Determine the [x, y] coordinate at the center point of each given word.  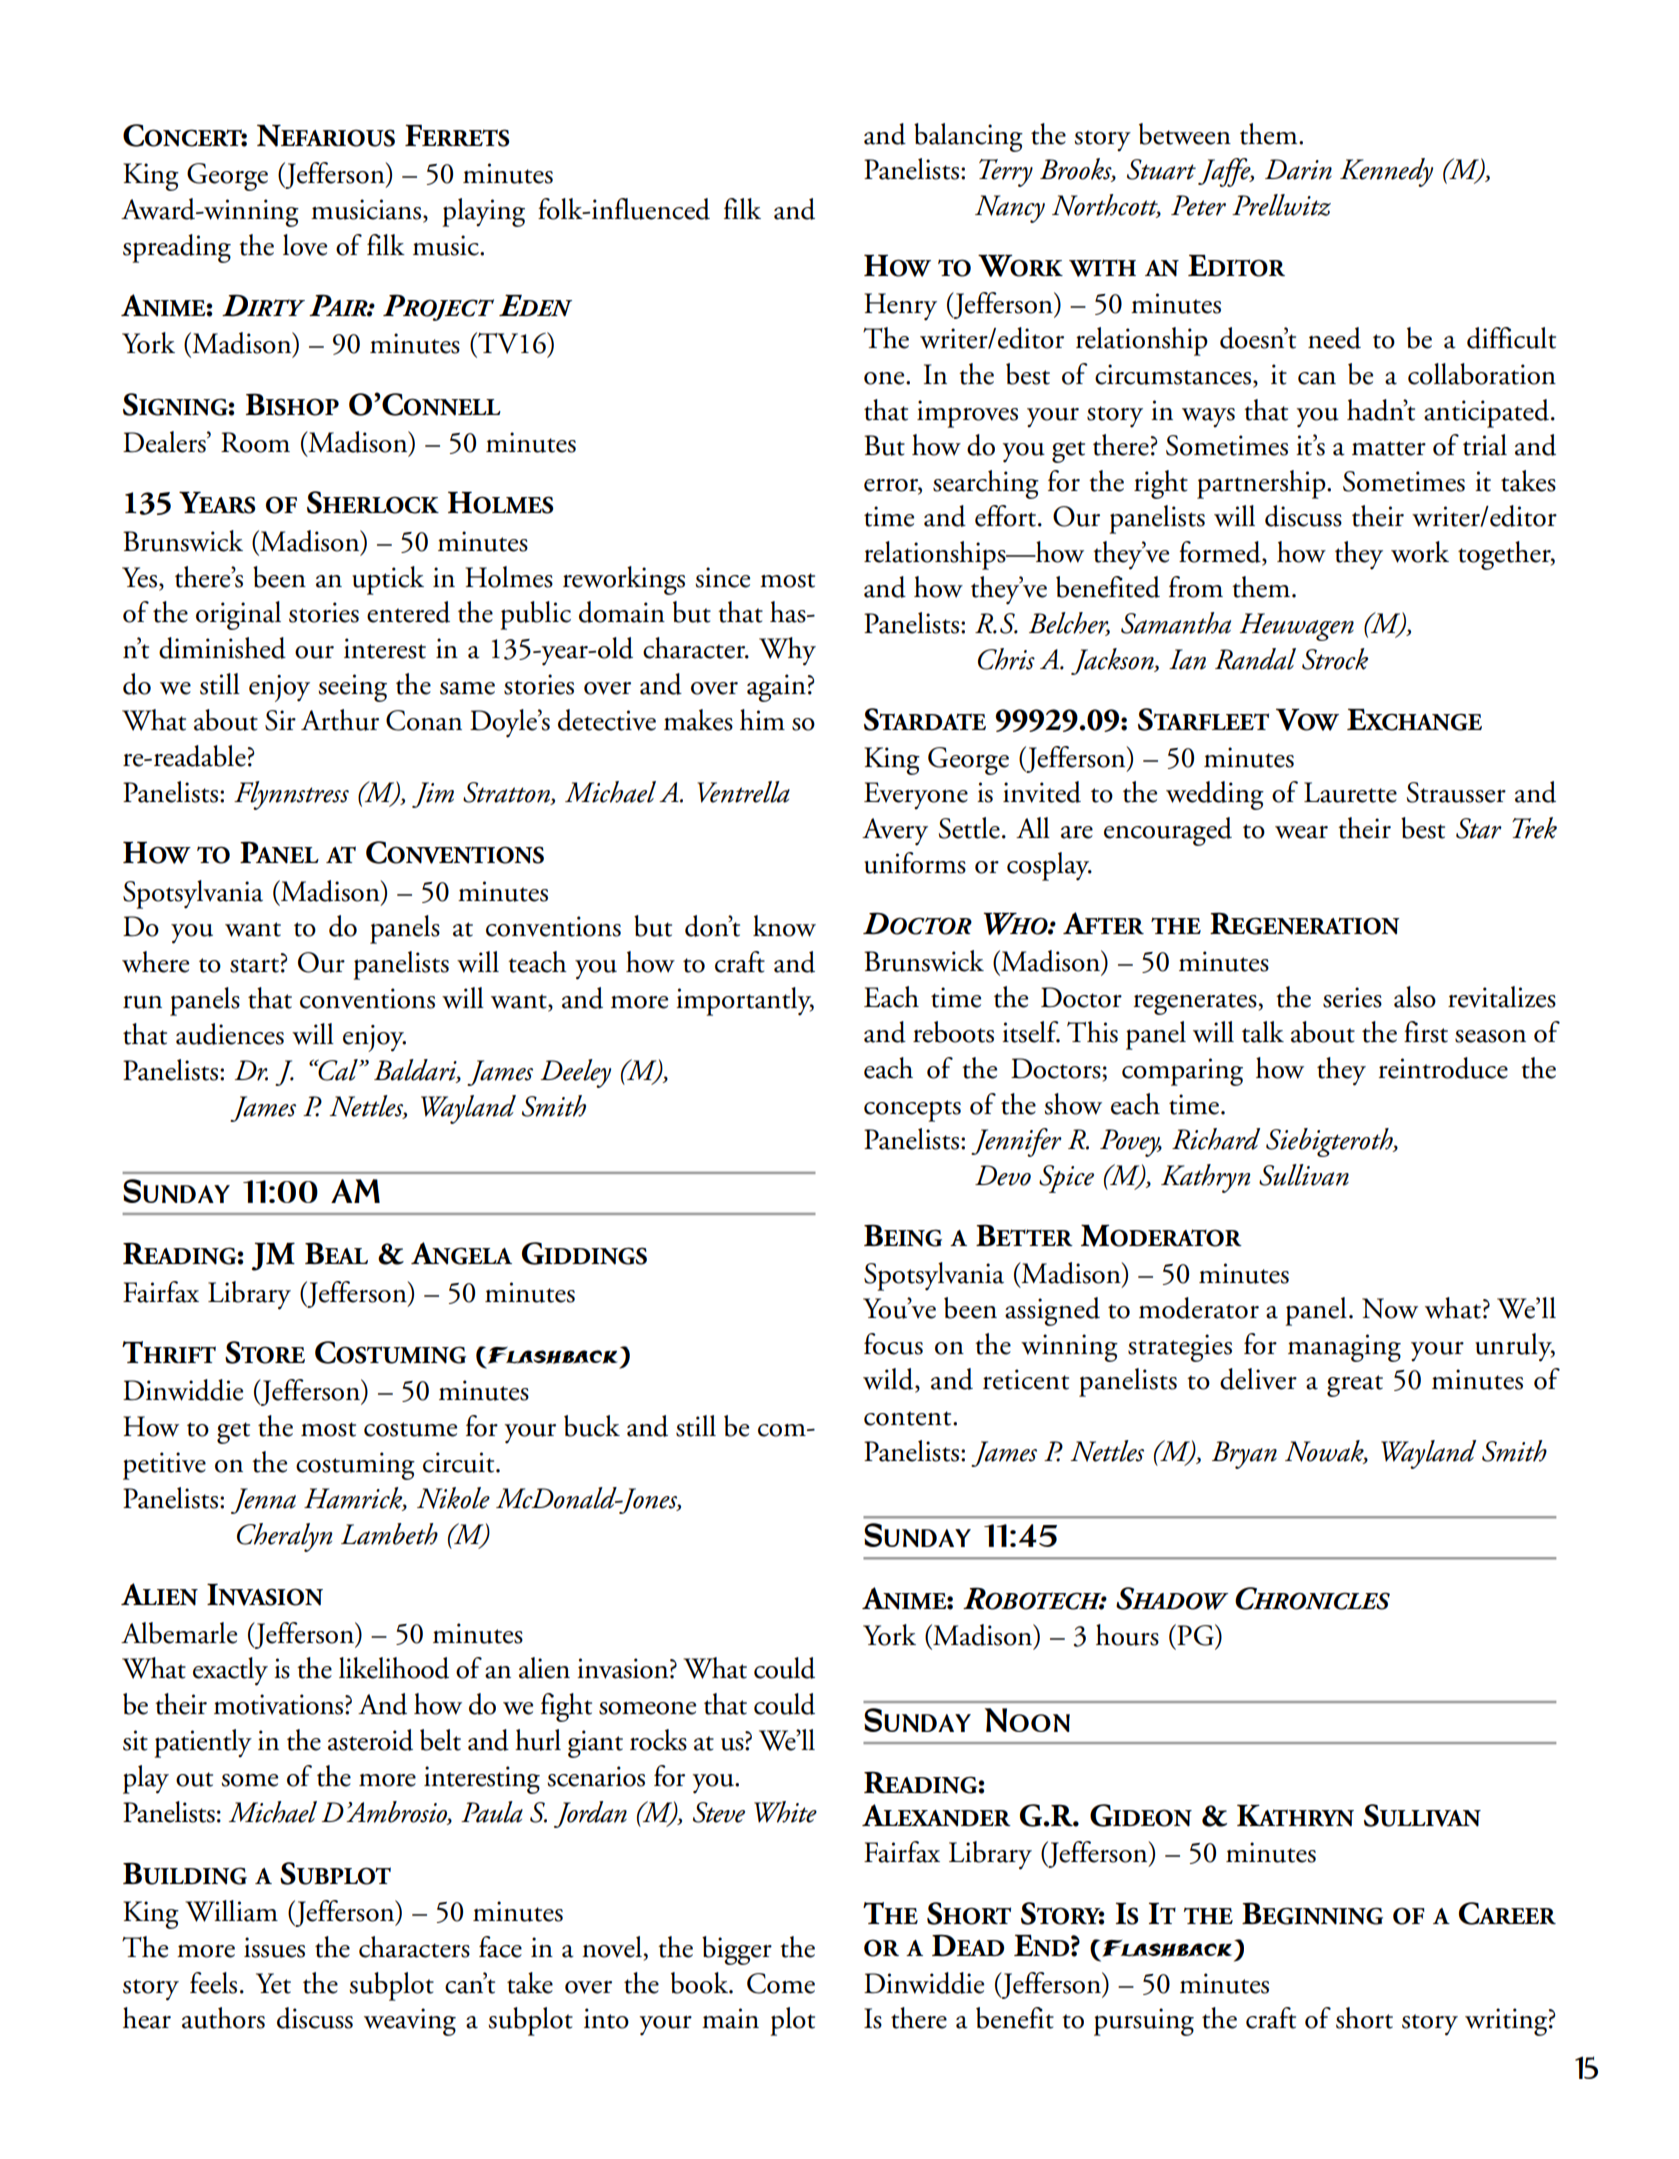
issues [274, 1947]
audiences [230, 1034]
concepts [912, 1111]
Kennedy [1386, 172]
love [305, 245]
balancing [968, 137]
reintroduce [1443, 1068]
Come [781, 1983]
